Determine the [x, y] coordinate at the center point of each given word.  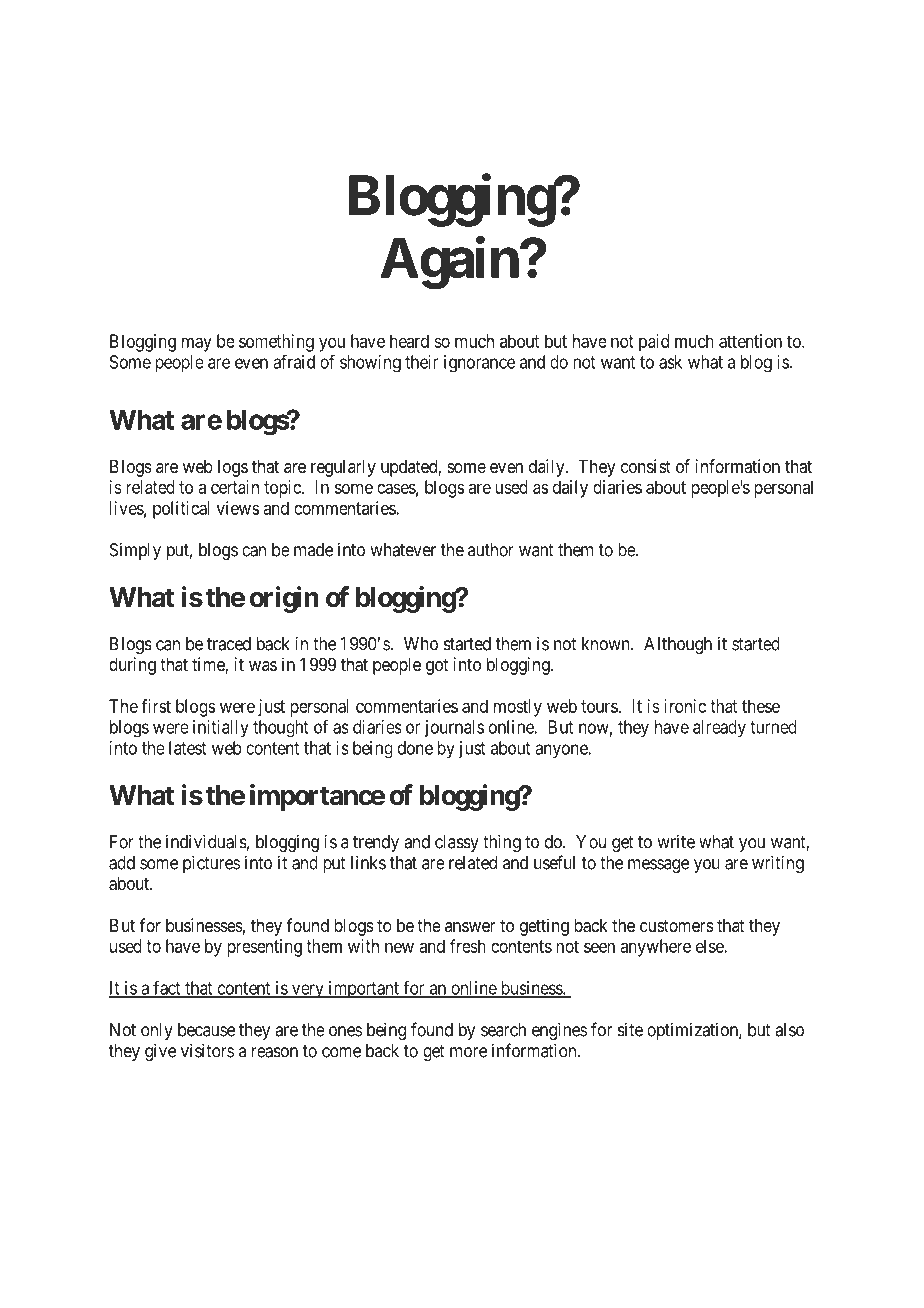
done [415, 748]
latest [188, 748]
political [181, 510]
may [197, 344]
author [491, 550]
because [206, 1030]
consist [646, 466]
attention [750, 341]
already [719, 729]
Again [450, 263]
